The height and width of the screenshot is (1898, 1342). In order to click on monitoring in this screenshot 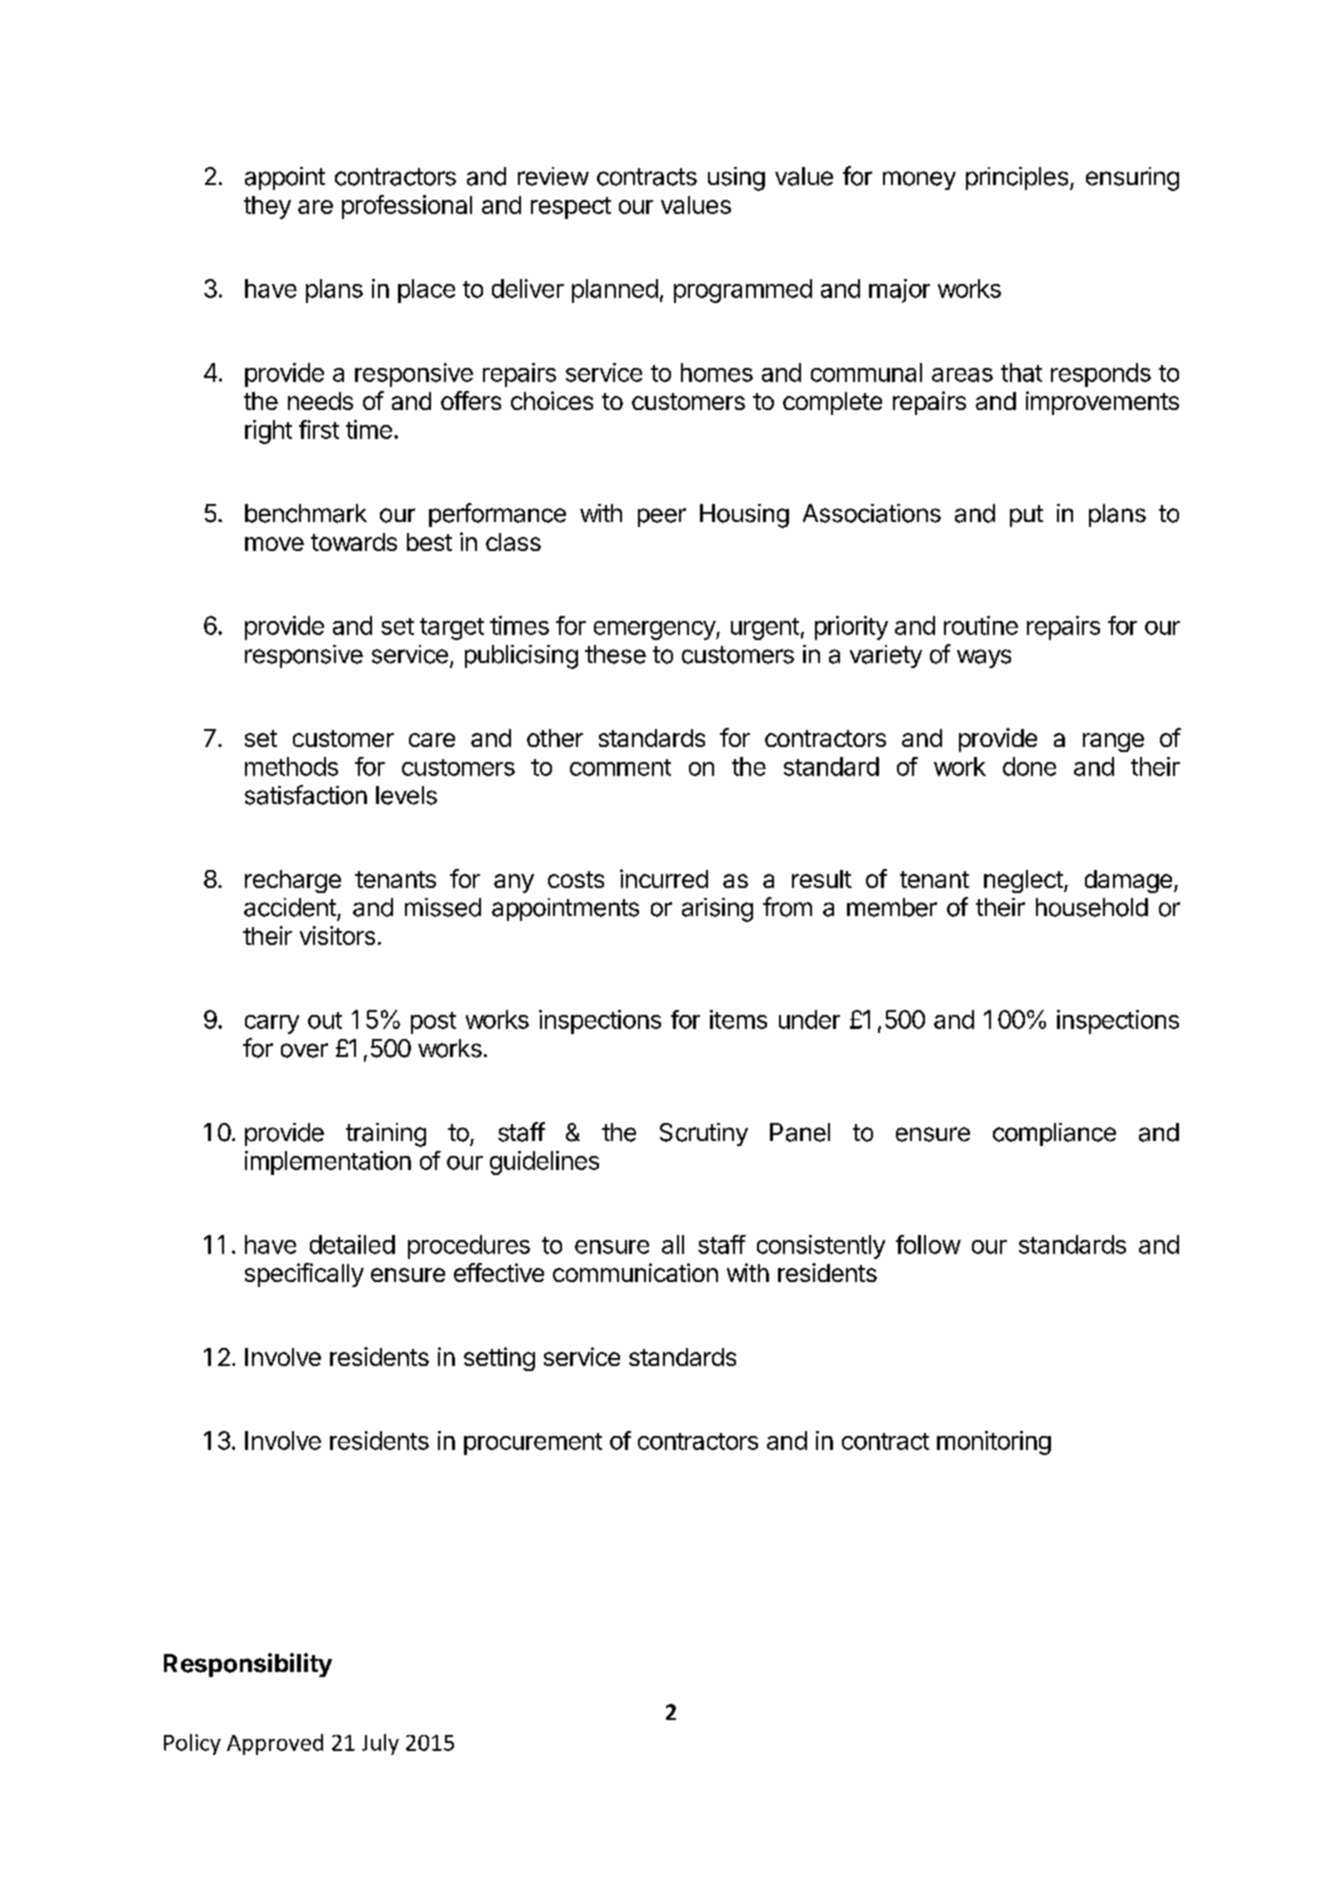, I will do `click(994, 1443)`.
